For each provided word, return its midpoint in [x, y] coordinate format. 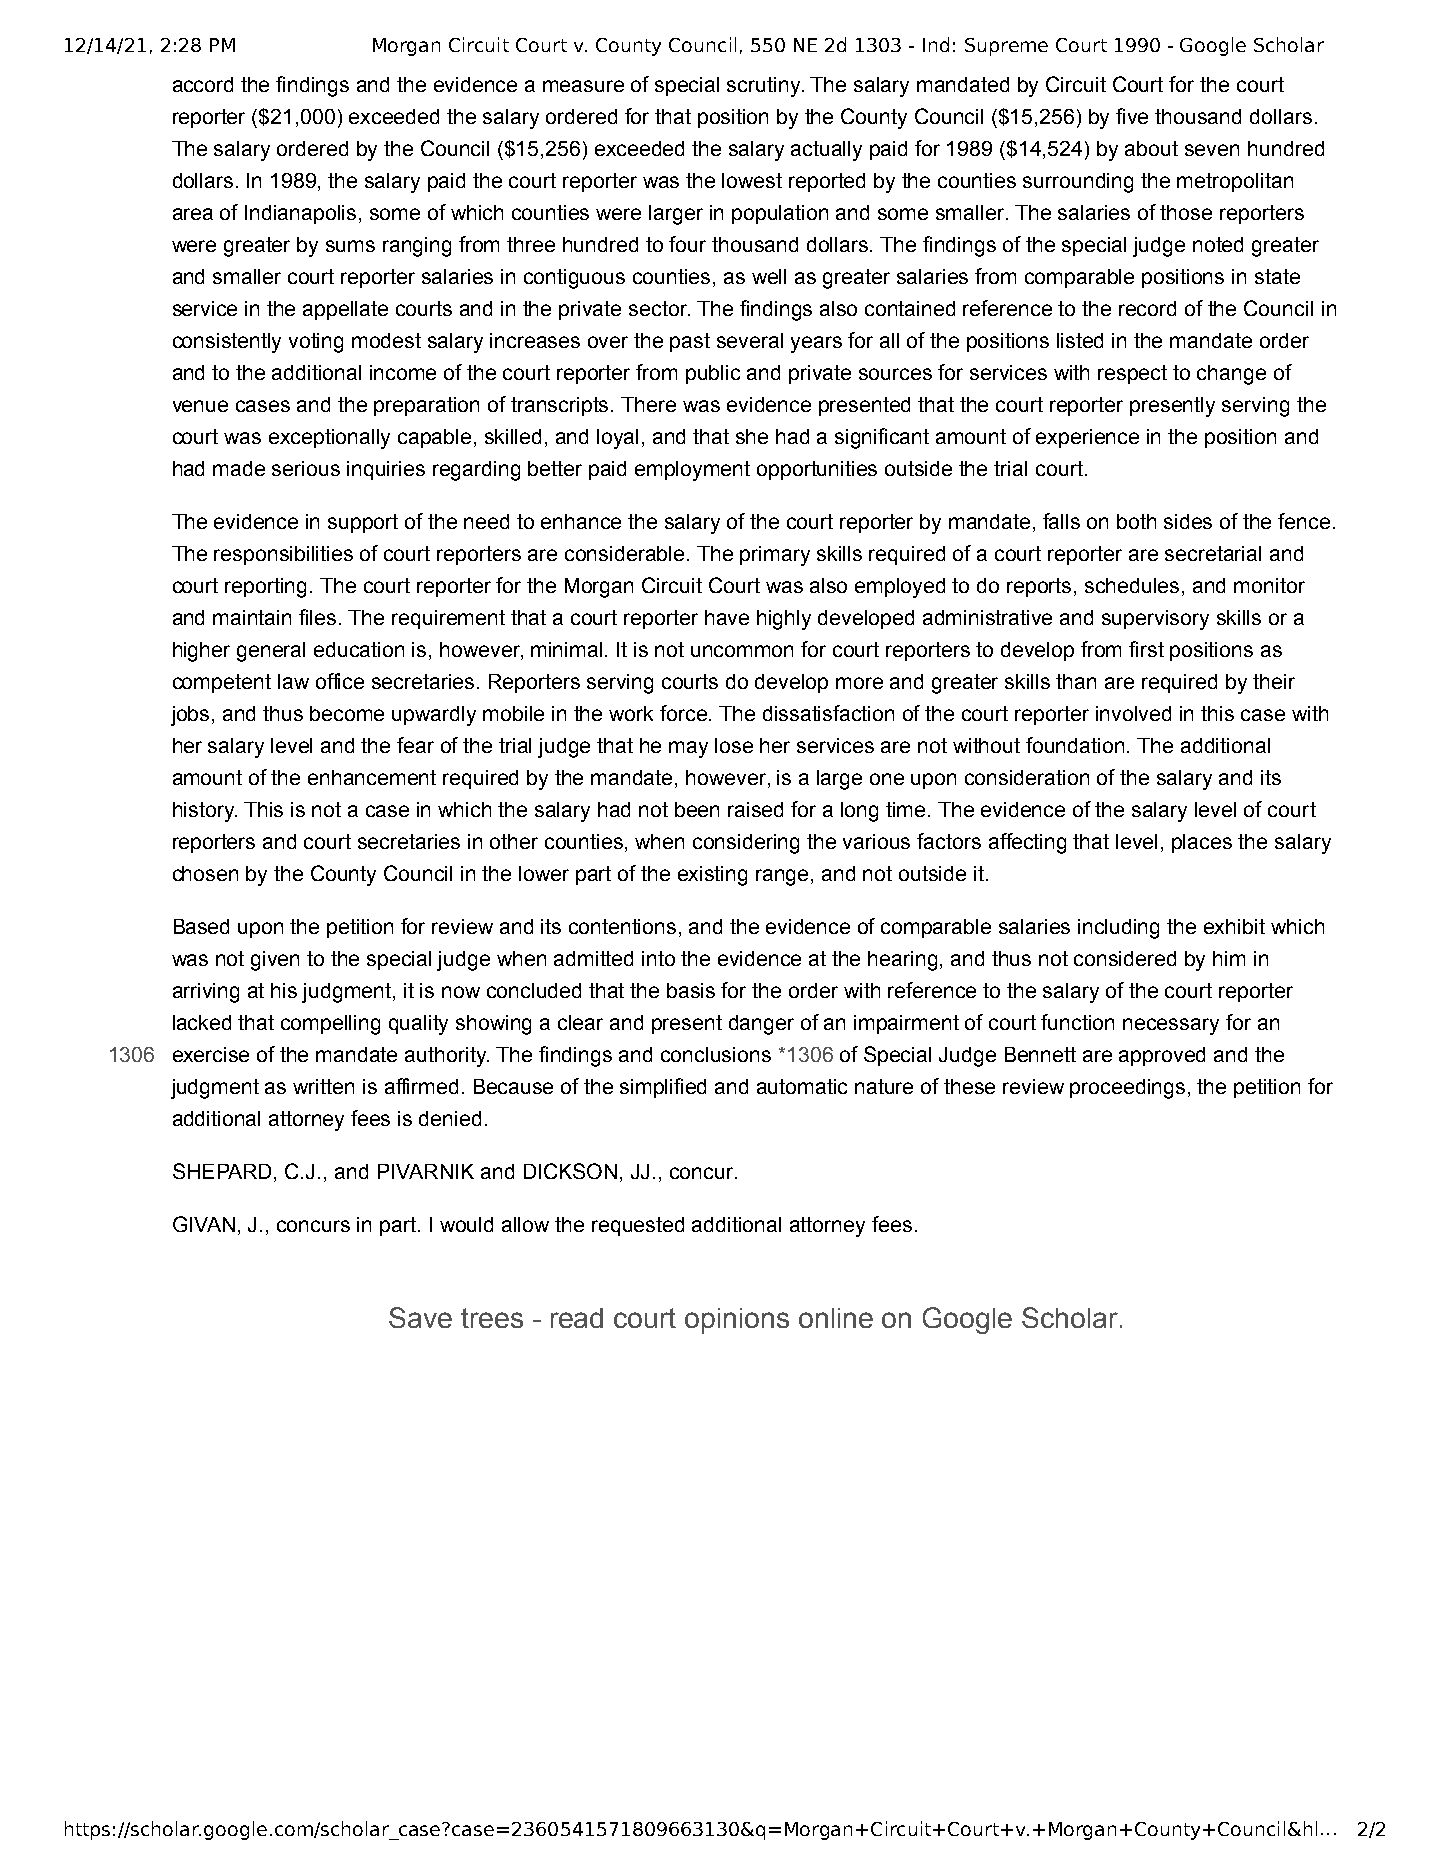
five [1132, 116]
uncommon [742, 651]
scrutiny [765, 87]
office [340, 681]
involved [1133, 713]
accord [203, 84]
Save [420, 1317]
